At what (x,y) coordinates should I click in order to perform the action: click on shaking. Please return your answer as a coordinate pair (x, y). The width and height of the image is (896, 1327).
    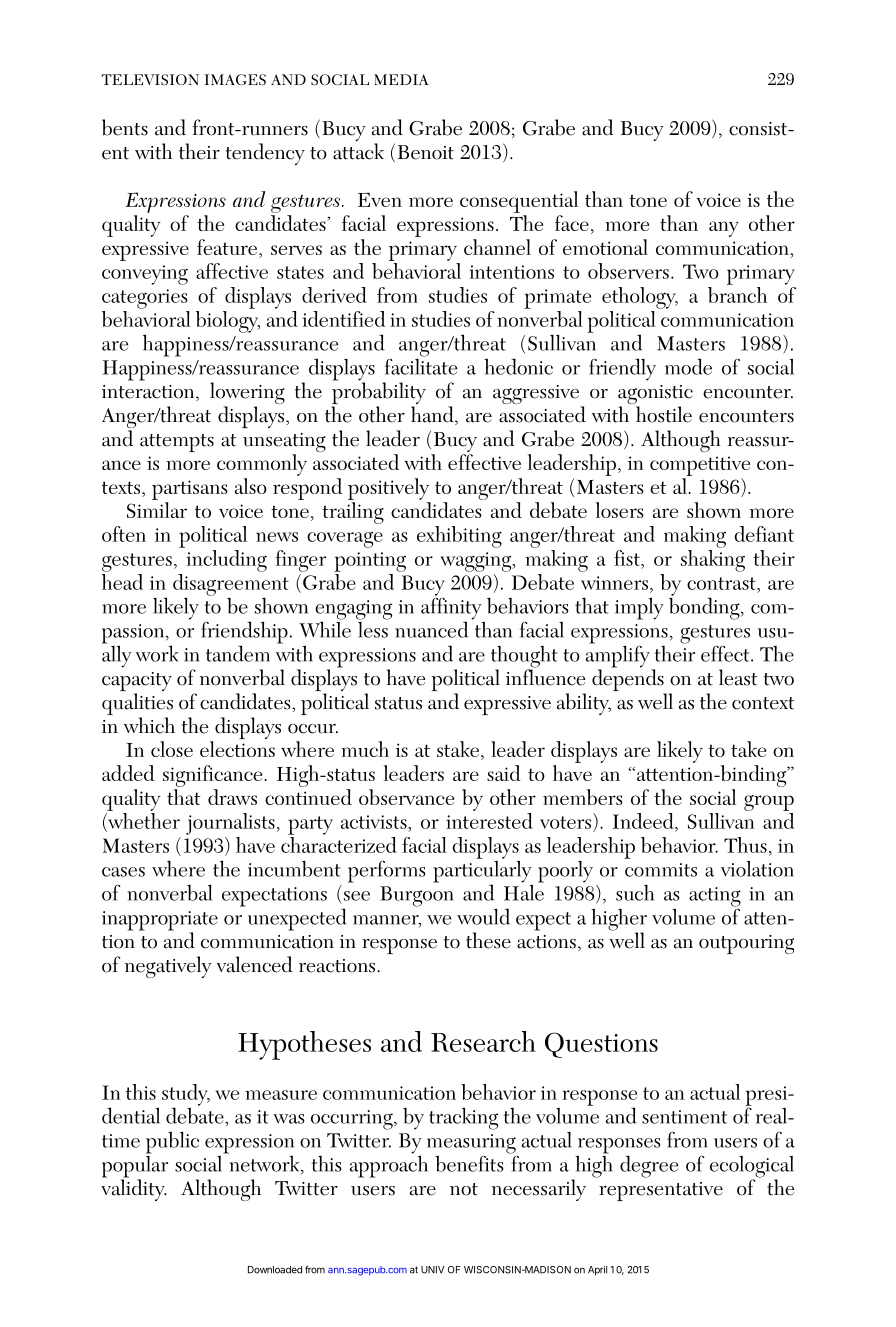
    Looking at the image, I should click on (713, 561).
